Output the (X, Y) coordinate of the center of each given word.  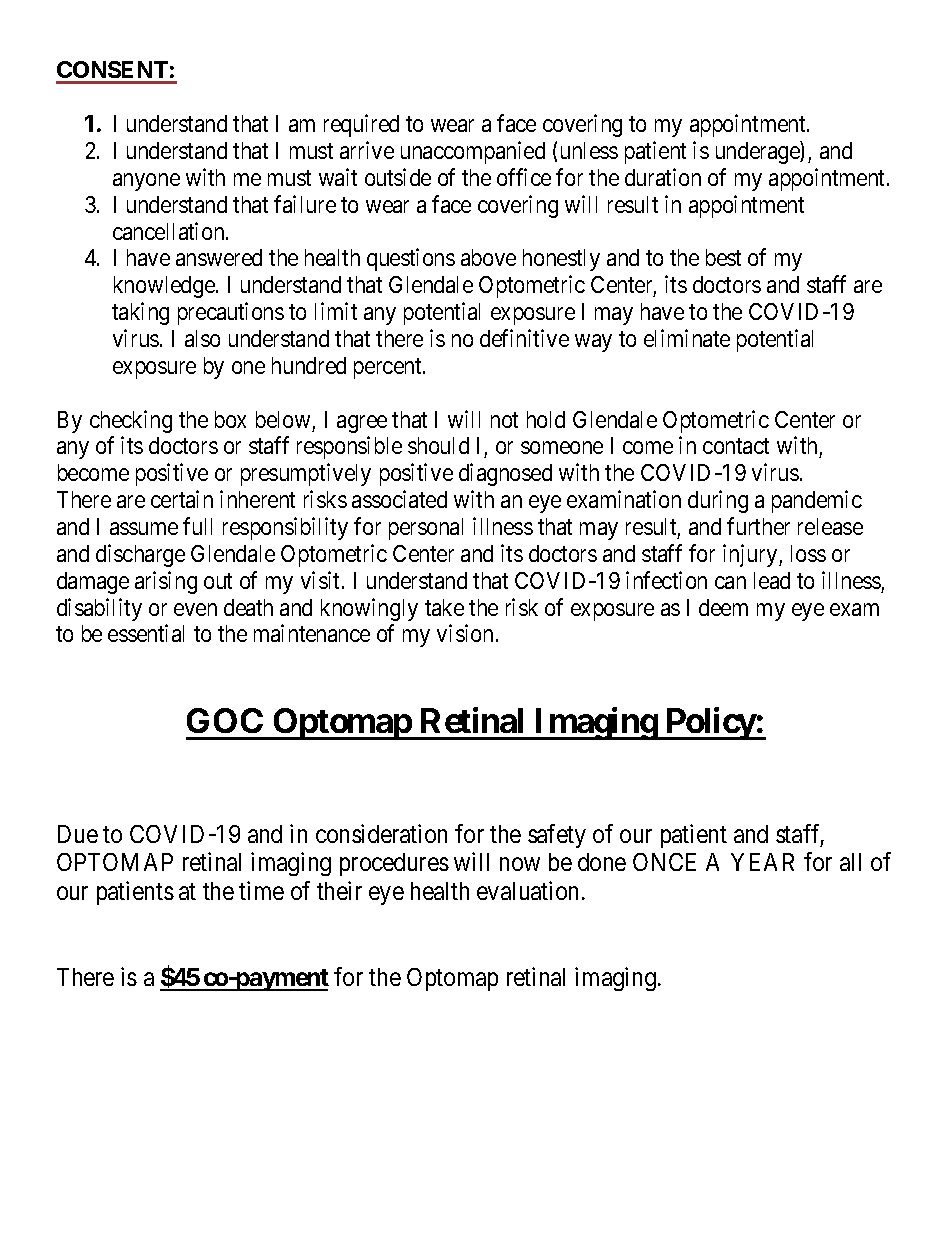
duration (663, 177)
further (758, 526)
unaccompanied (473, 152)
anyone (146, 182)
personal (426, 529)
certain (182, 499)
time (261, 890)
